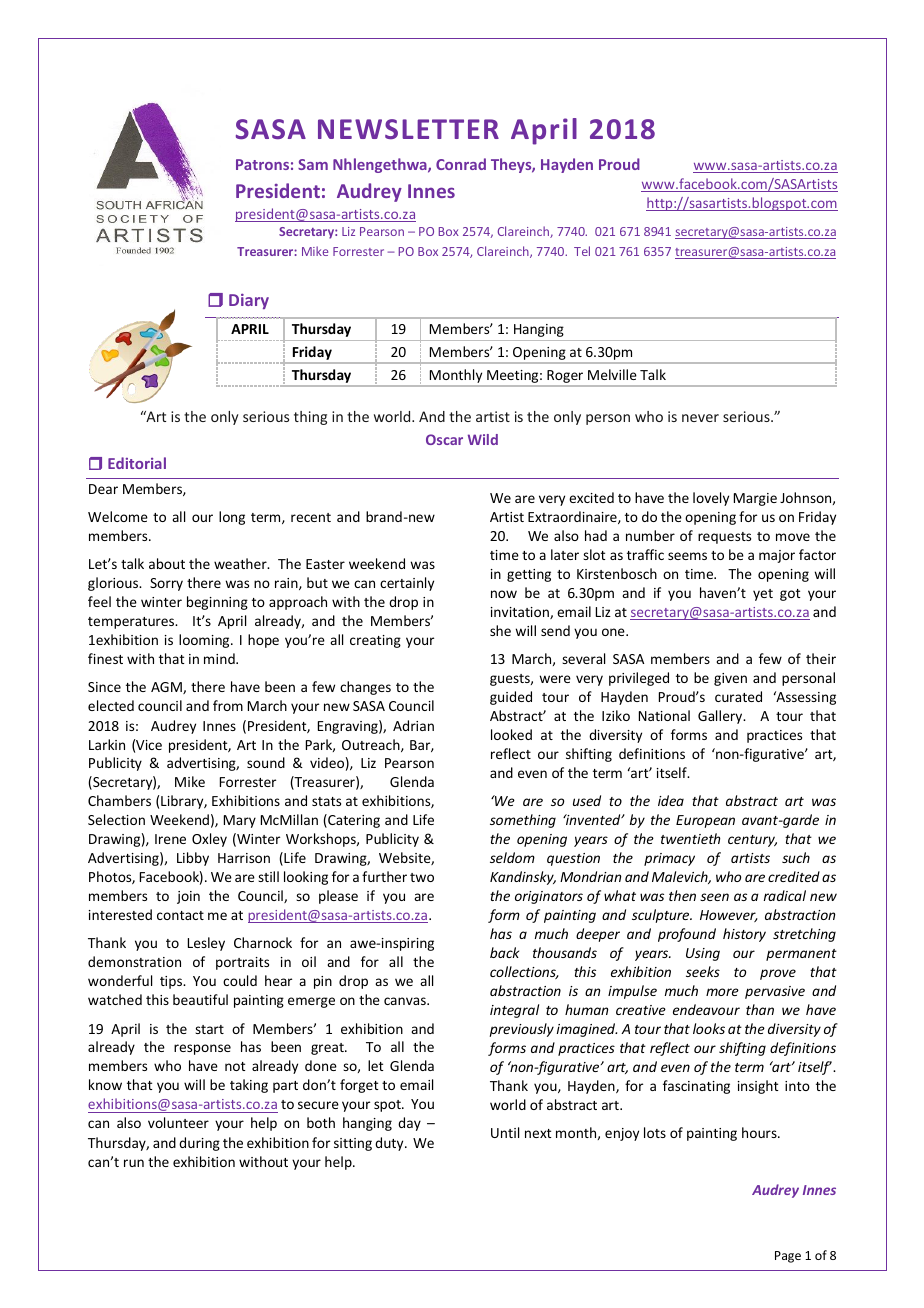 The image size is (924, 1308). Describe the element at coordinates (407, 584) in the image. I see `certainly` at that location.
